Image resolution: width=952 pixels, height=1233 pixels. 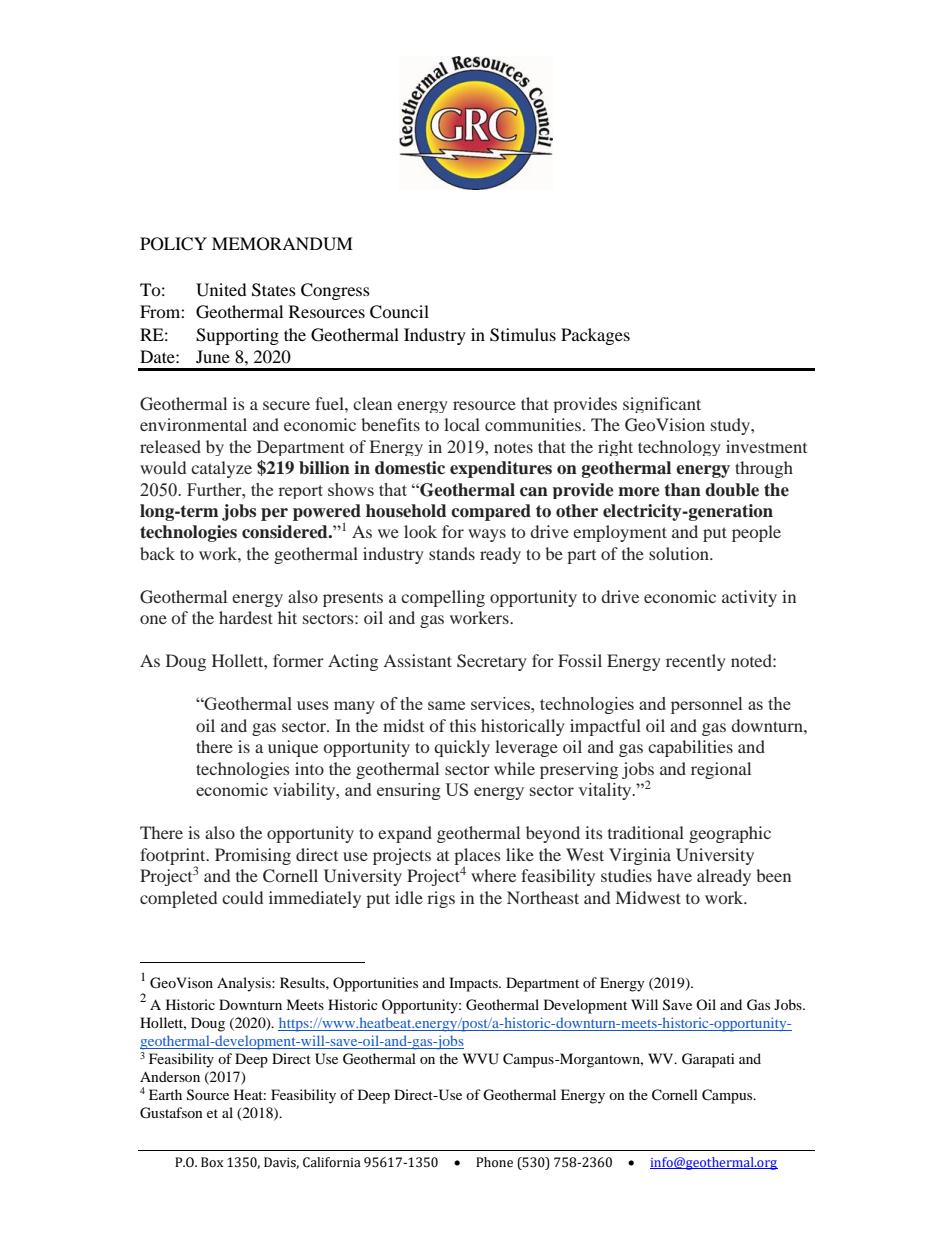 What do you see at coordinates (494, 1162) in the screenshot?
I see `Phone` at bounding box center [494, 1162].
